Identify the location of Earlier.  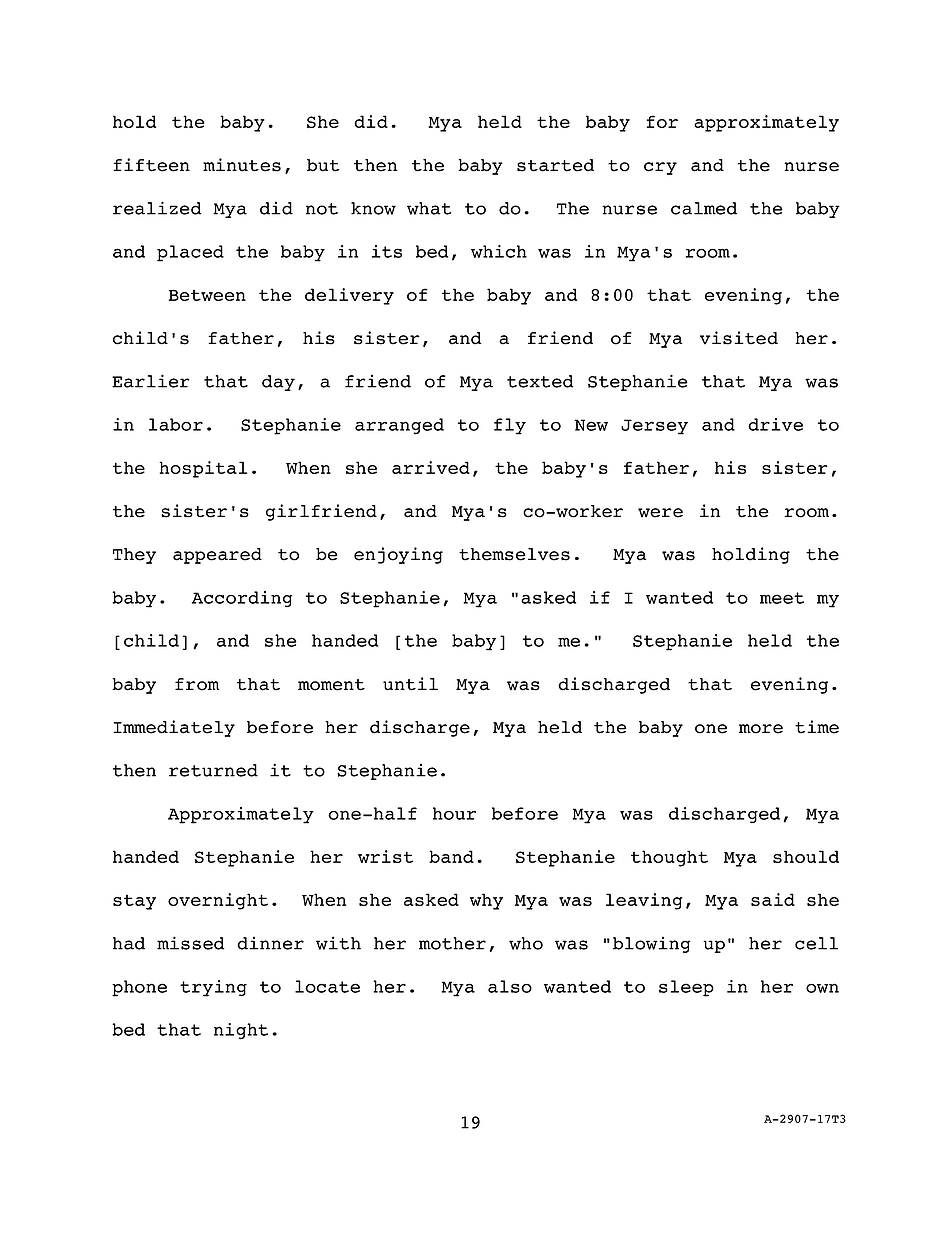
(151, 381).
